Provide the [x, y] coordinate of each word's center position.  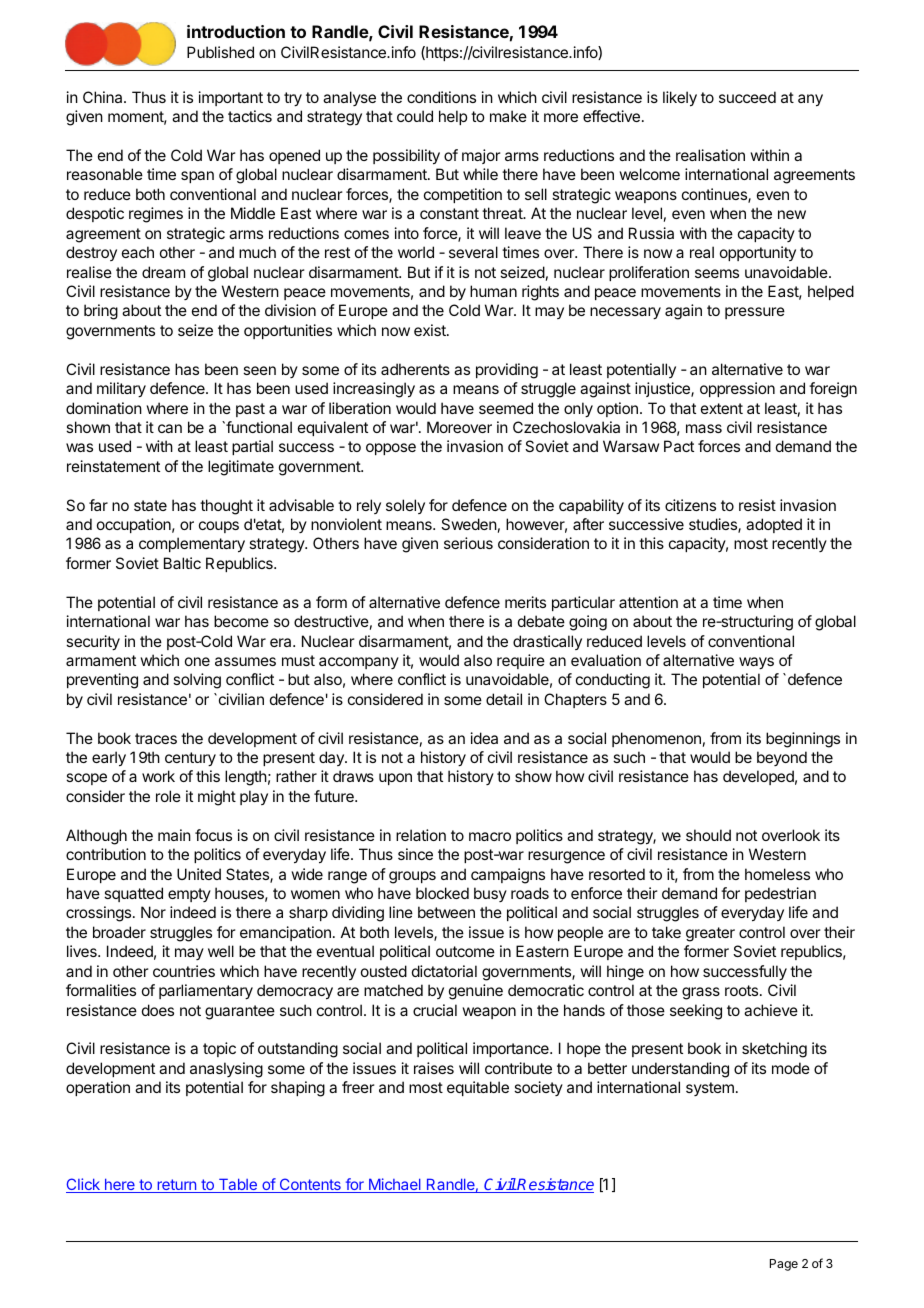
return [177, 1186]
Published [220, 52]
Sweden [469, 524]
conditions [441, 97]
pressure [755, 313]
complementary [192, 545]
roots [743, 990]
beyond [782, 758]
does [158, 1010]
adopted [774, 525]
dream [163, 272]
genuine [476, 992]
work [158, 776]
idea [484, 738]
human [493, 291]
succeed [747, 97]
